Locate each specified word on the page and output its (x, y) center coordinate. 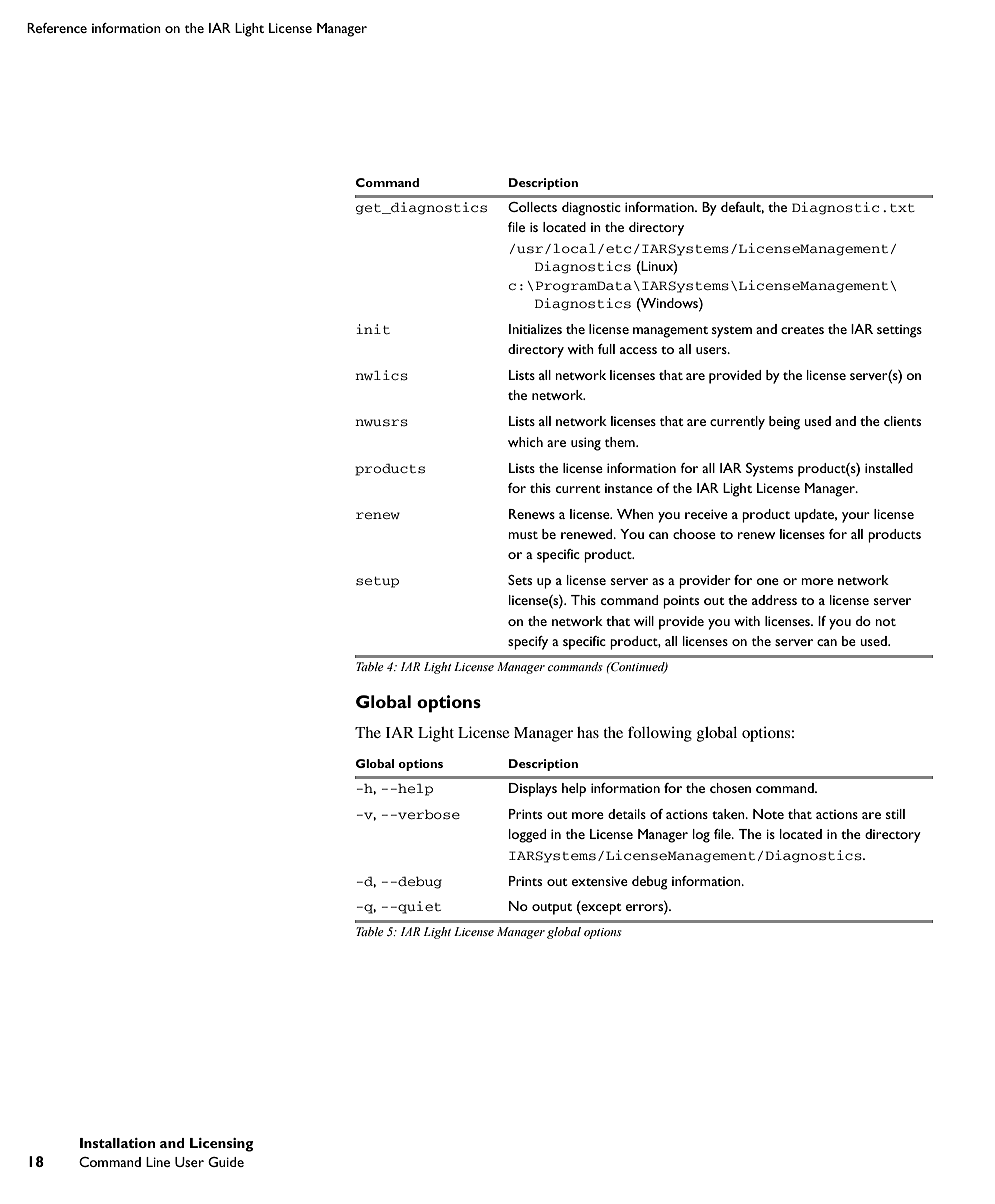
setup (377, 582)
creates (802, 330)
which (525, 442)
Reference (57, 28)
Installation (117, 1143)
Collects (532, 207)
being (784, 423)
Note (768, 814)
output (552, 909)
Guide (226, 1162)
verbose (428, 814)
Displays (533, 790)
